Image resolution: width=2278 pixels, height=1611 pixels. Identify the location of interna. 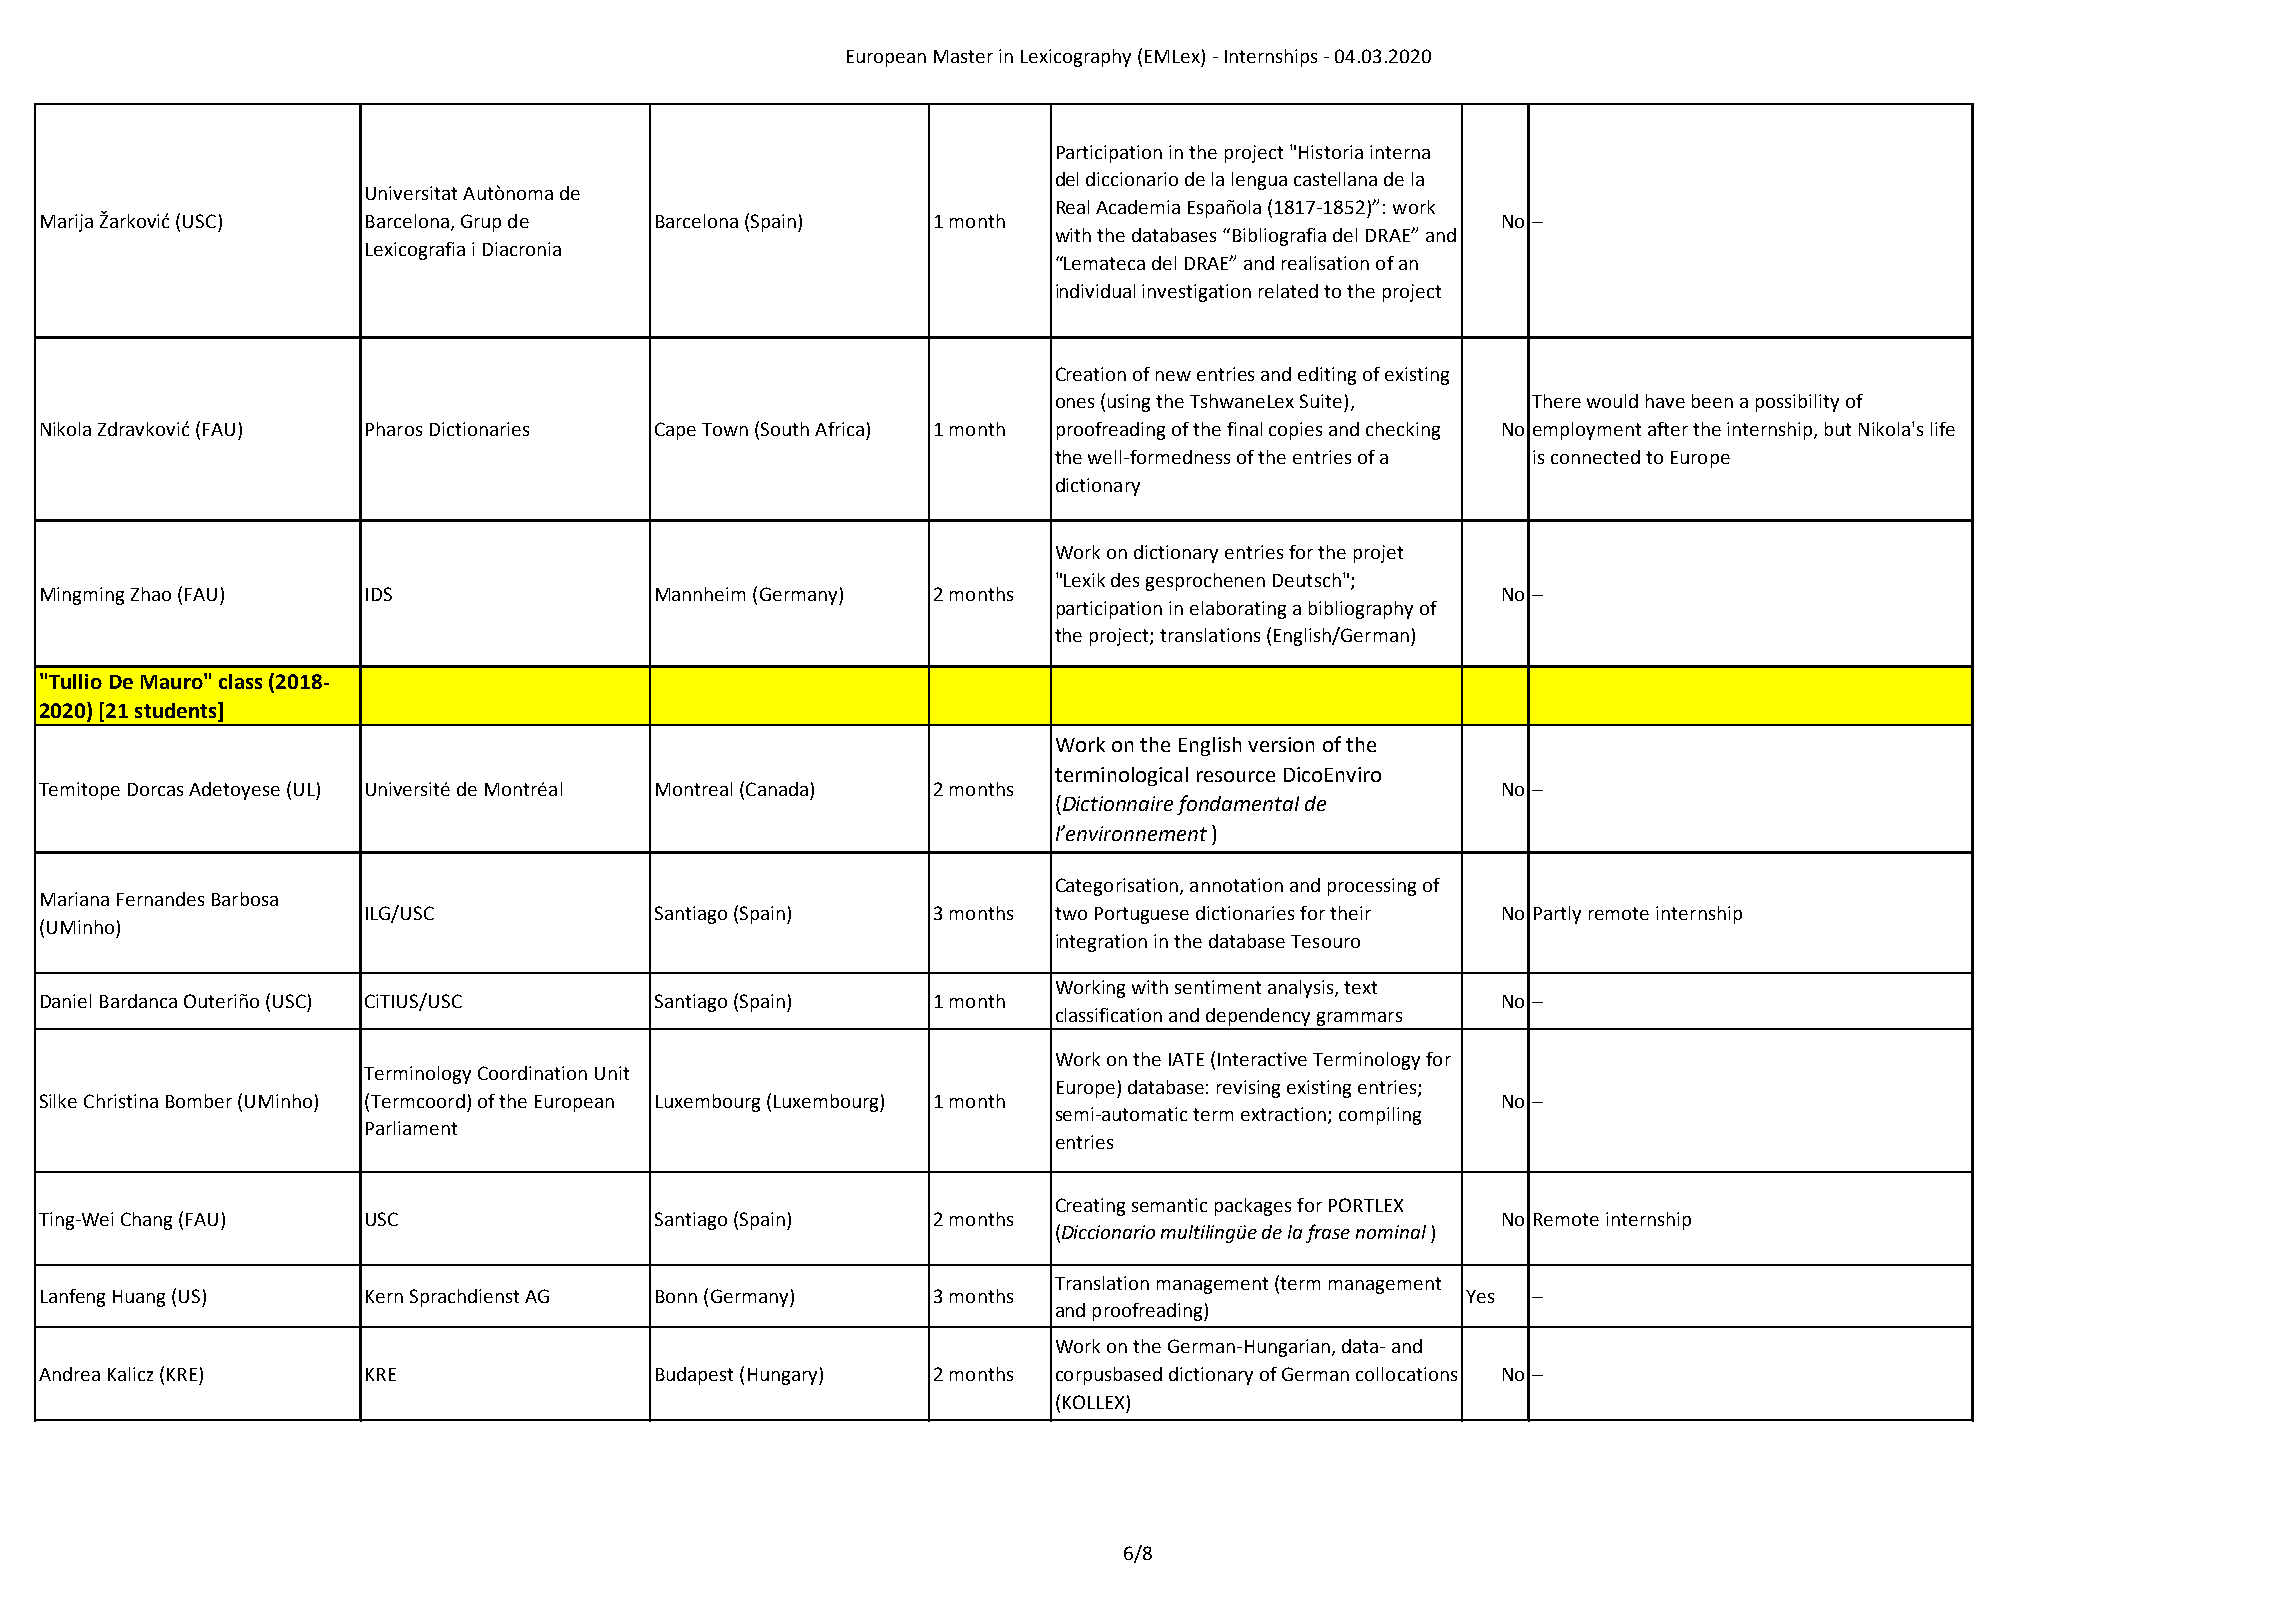
(1400, 152).
